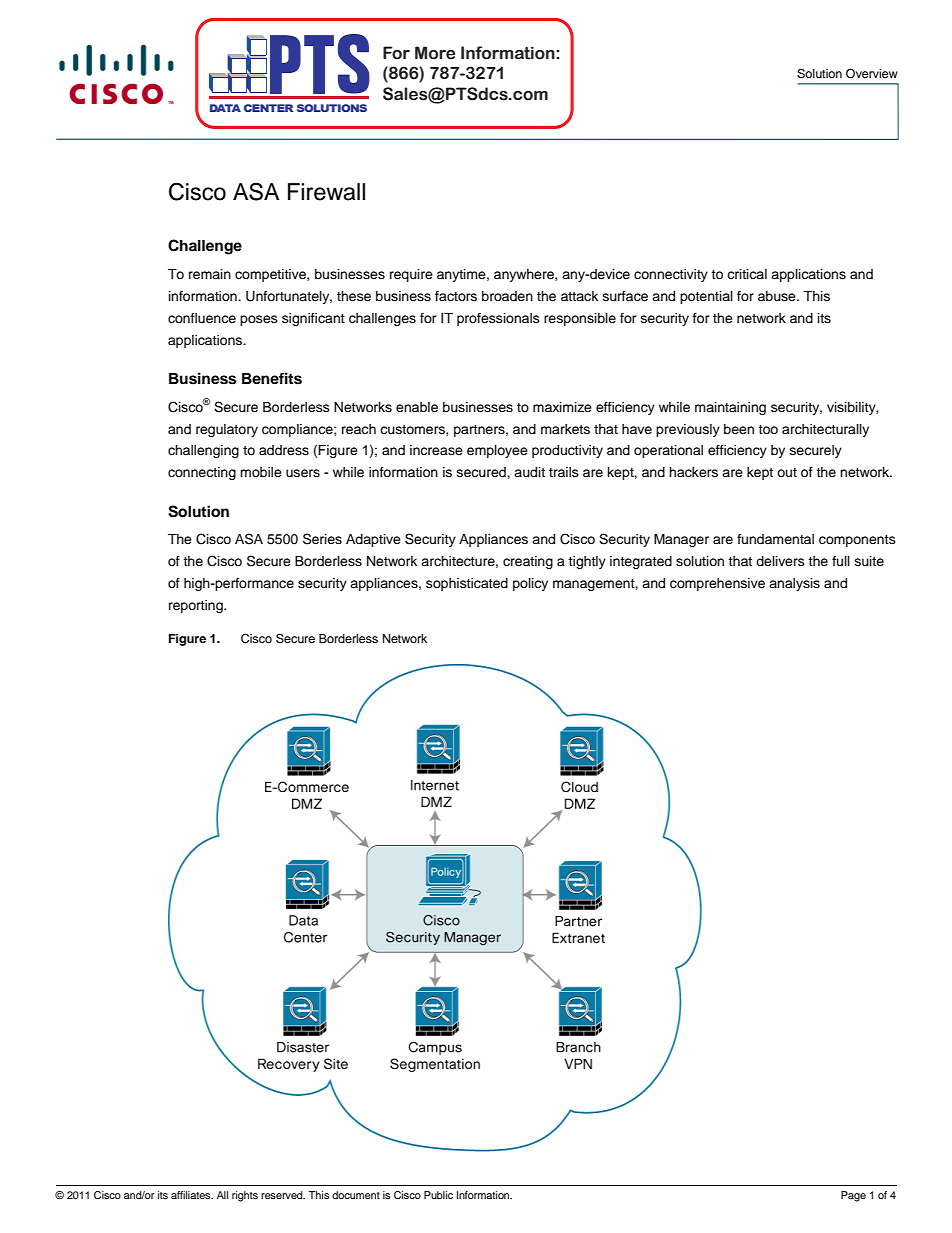 The width and height of the page is (952, 1233). I want to click on Benefits, so click(272, 378).
